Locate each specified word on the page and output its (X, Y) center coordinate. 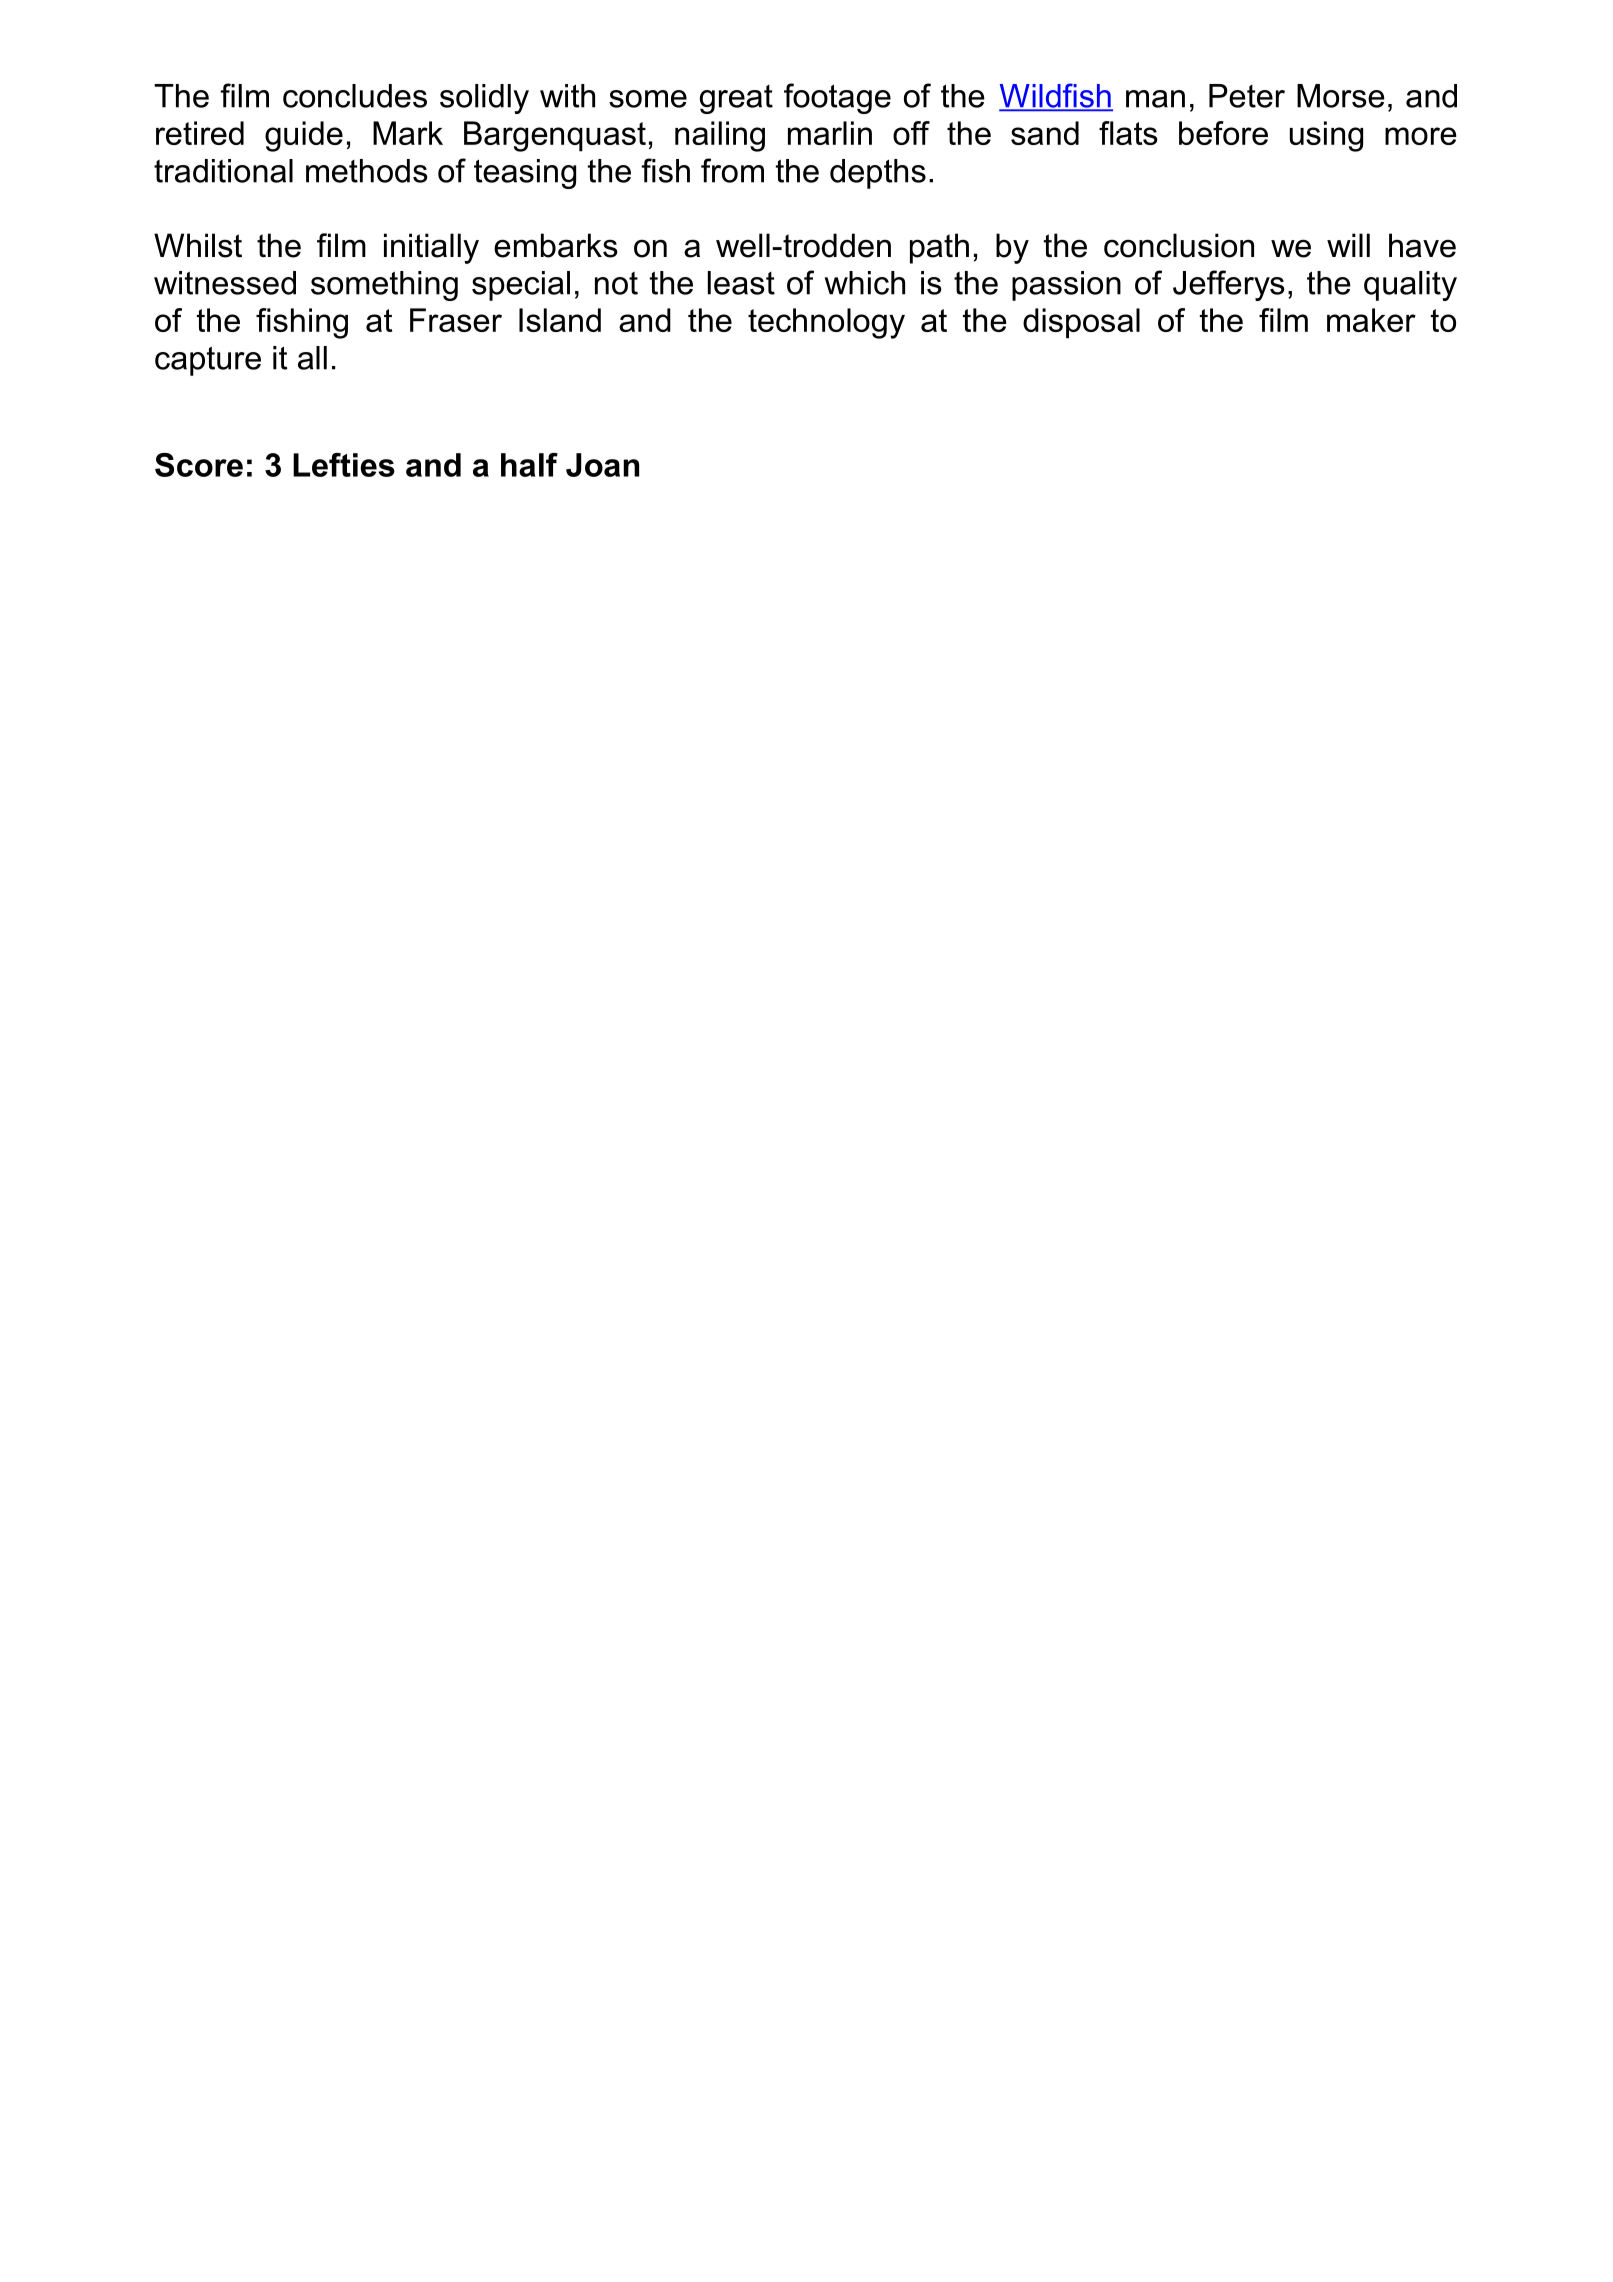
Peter (1247, 96)
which (864, 283)
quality (1410, 286)
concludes (355, 96)
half (529, 465)
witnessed (225, 283)
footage (837, 98)
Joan (602, 465)
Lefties (344, 465)
